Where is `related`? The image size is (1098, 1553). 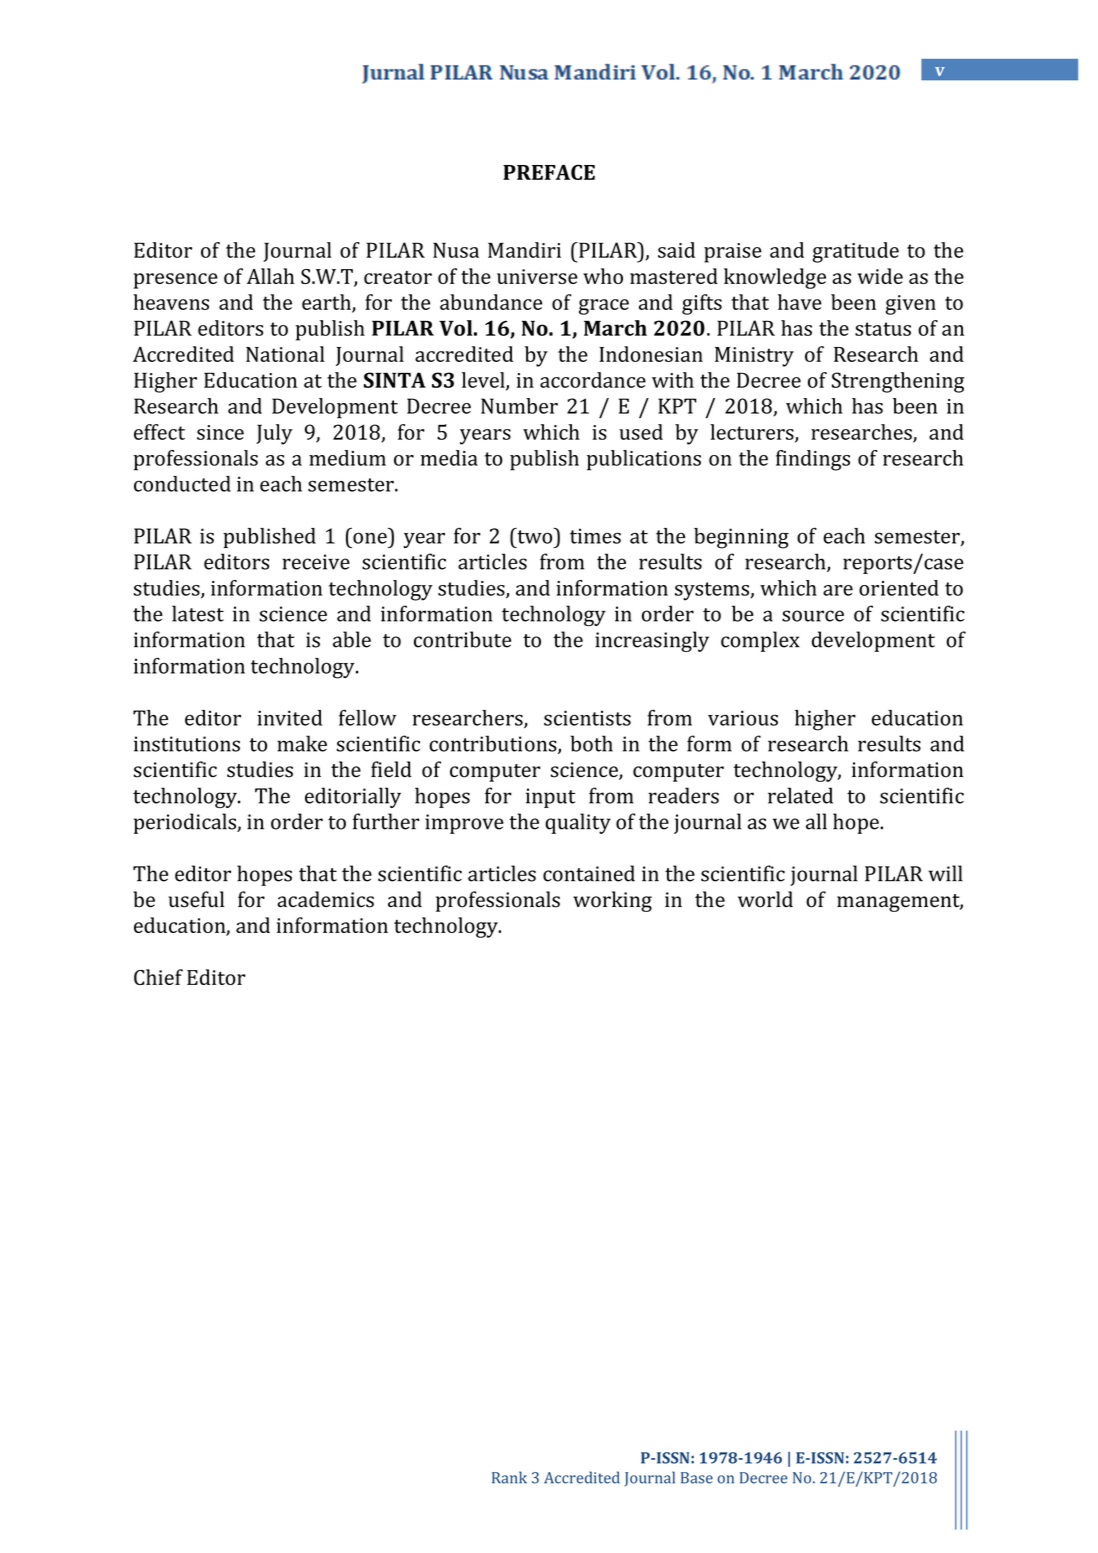
related is located at coordinates (800, 795).
